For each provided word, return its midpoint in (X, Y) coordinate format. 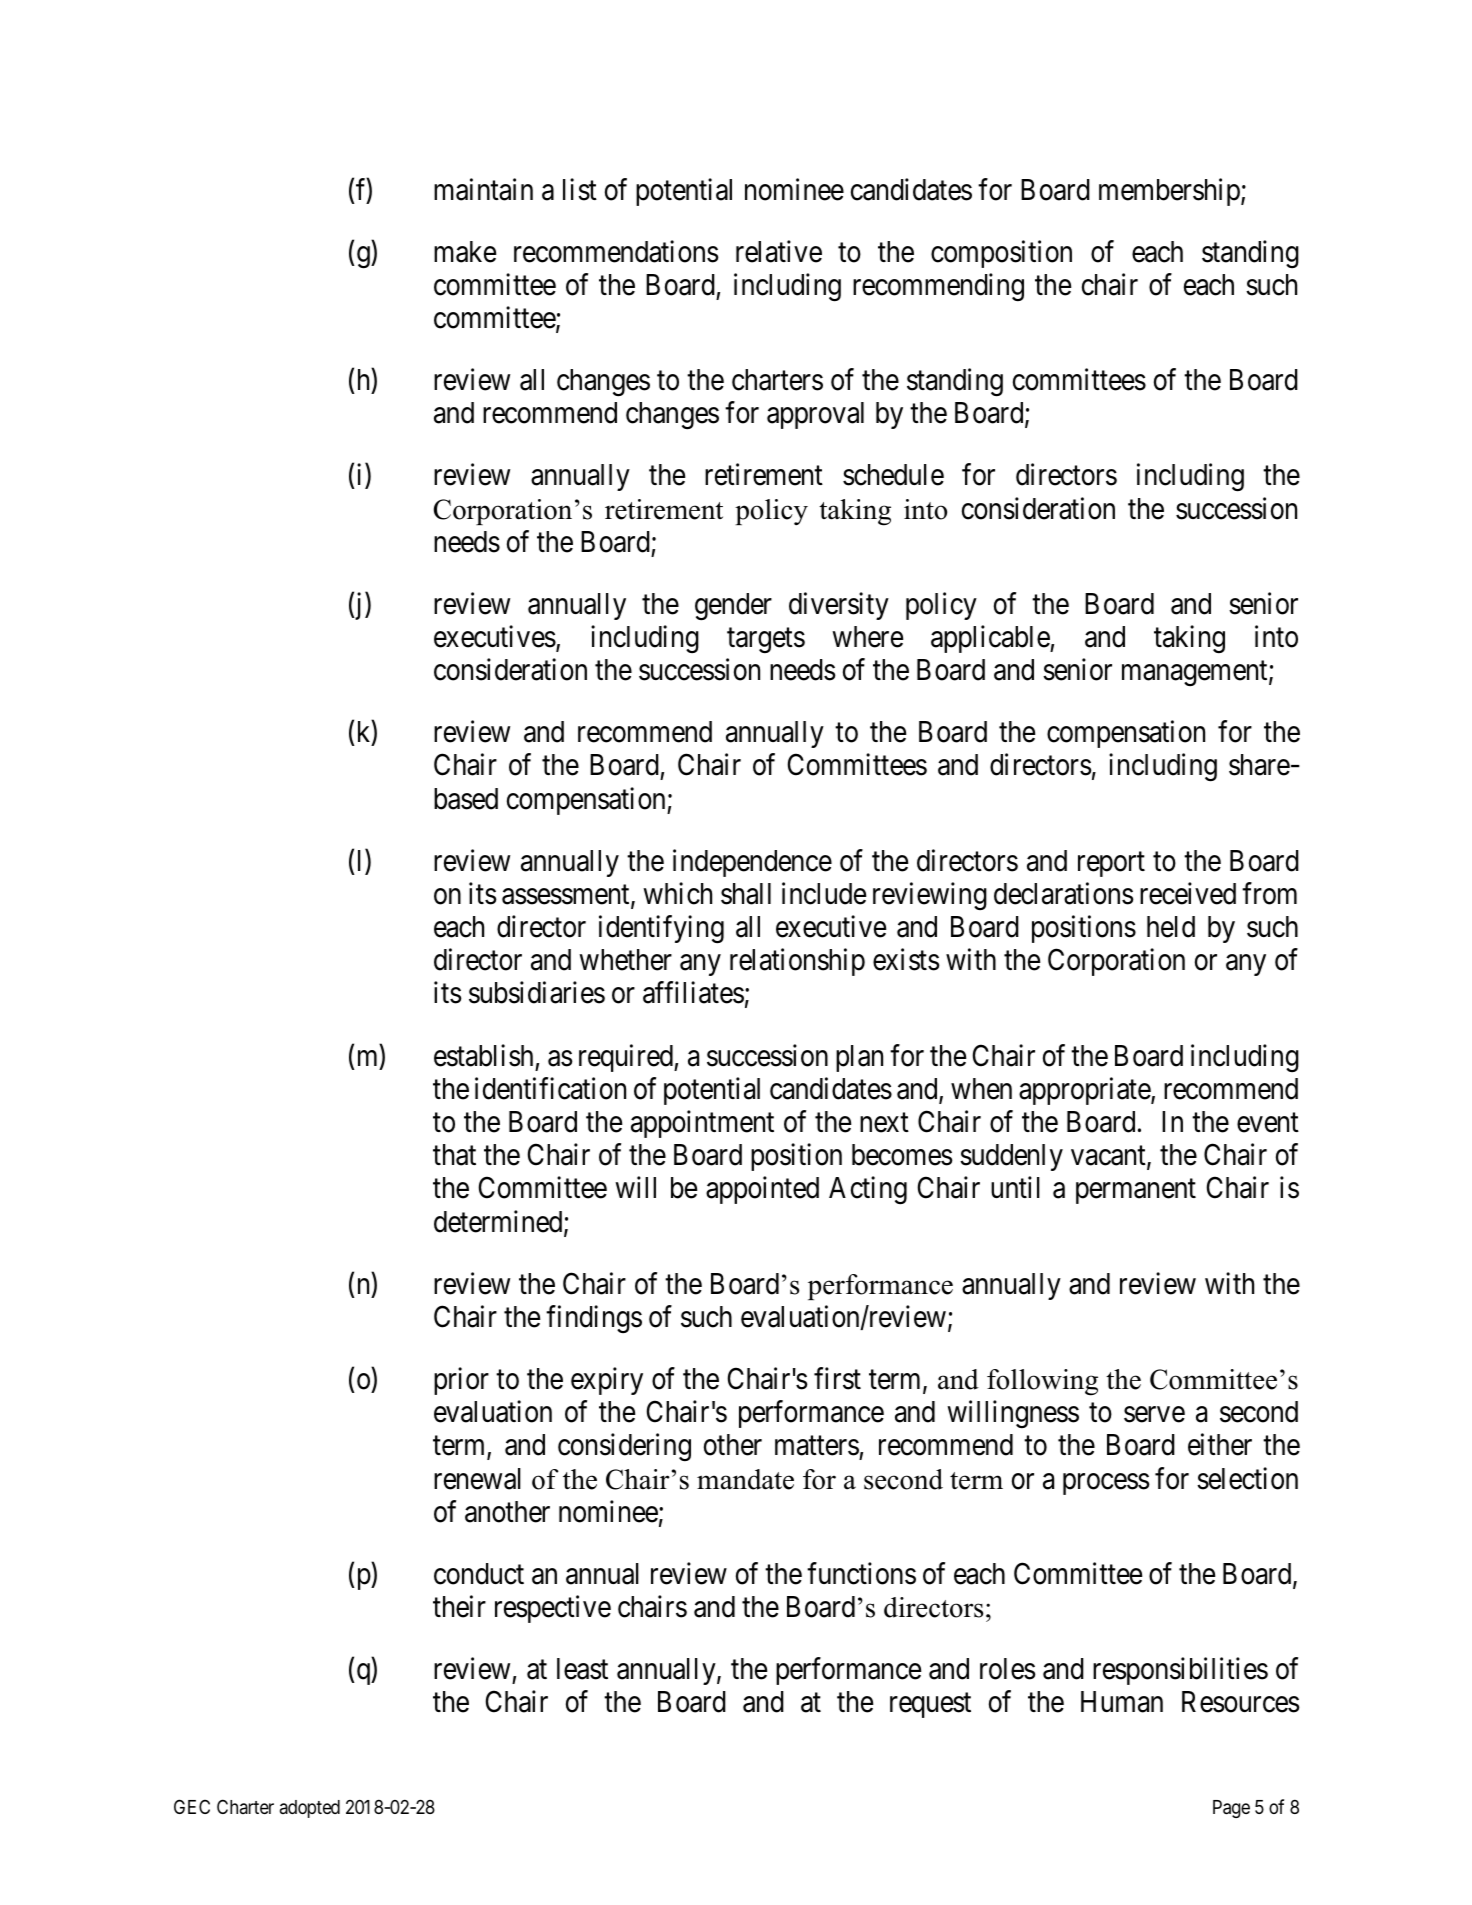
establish (483, 1055)
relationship (797, 962)
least (582, 1669)
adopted (310, 1809)
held (1171, 927)
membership (1170, 192)
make (465, 252)
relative (779, 251)
